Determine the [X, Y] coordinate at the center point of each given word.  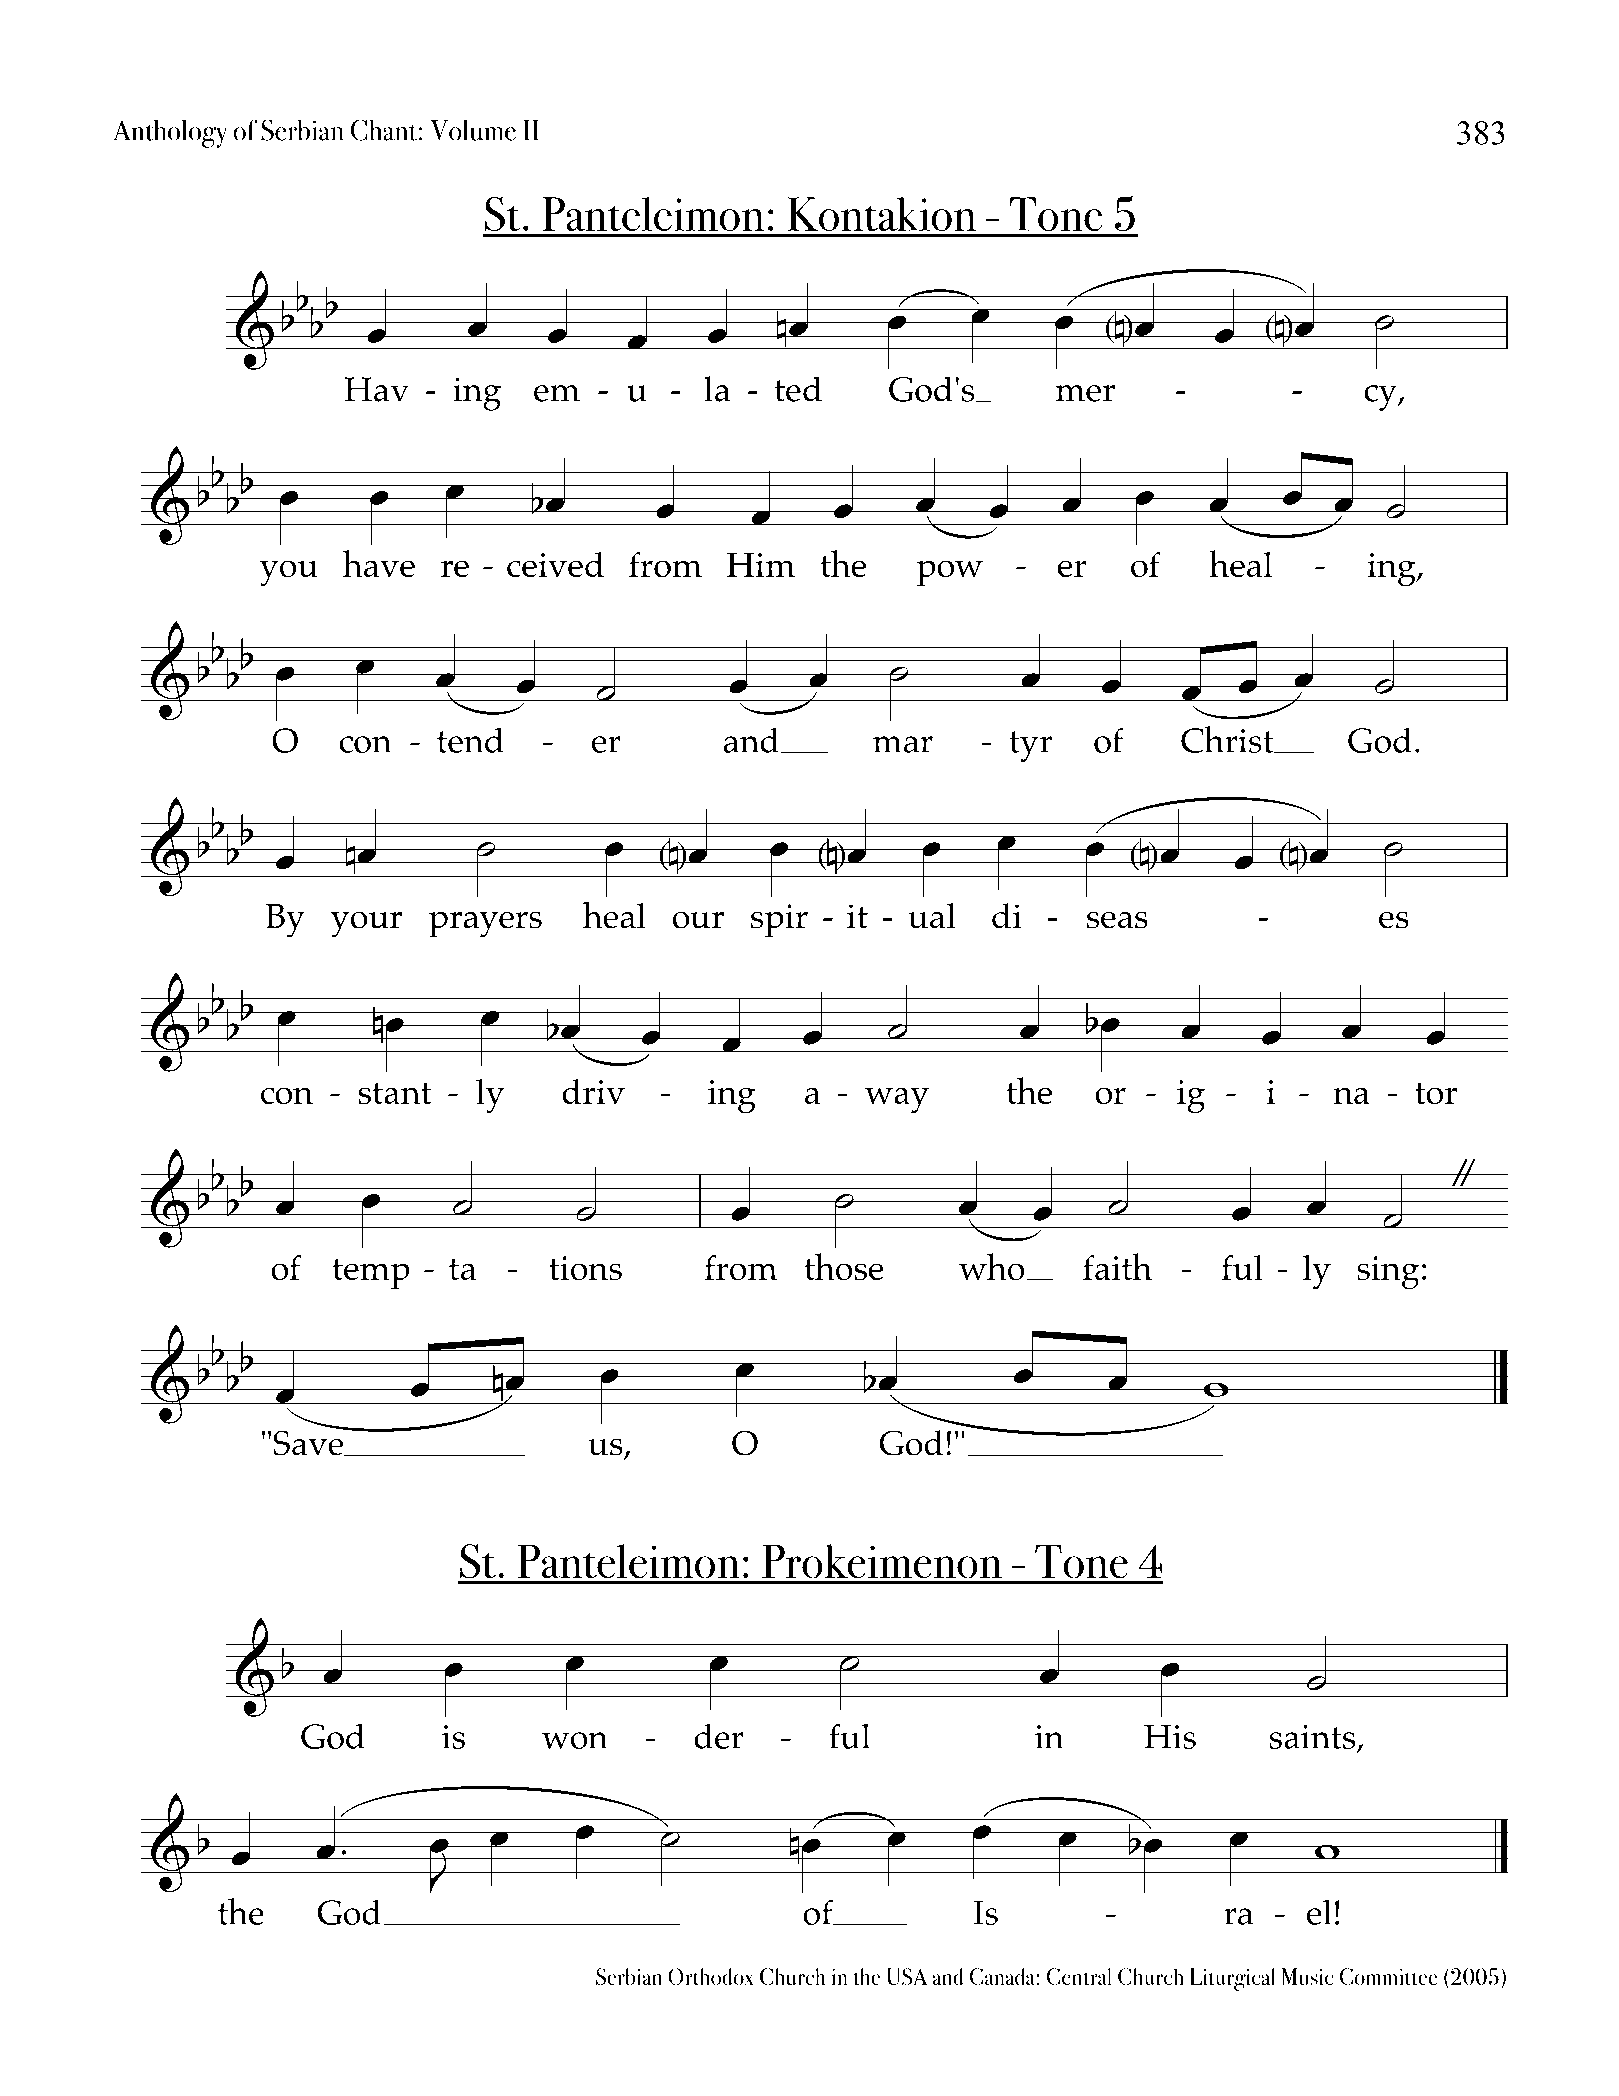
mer [1085, 393]
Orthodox [711, 1976]
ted [798, 389]
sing [1388, 1273]
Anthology [170, 134]
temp [371, 1273]
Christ [1228, 739]
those [844, 1267]
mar [903, 744]
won [575, 1740]
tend [470, 740]
